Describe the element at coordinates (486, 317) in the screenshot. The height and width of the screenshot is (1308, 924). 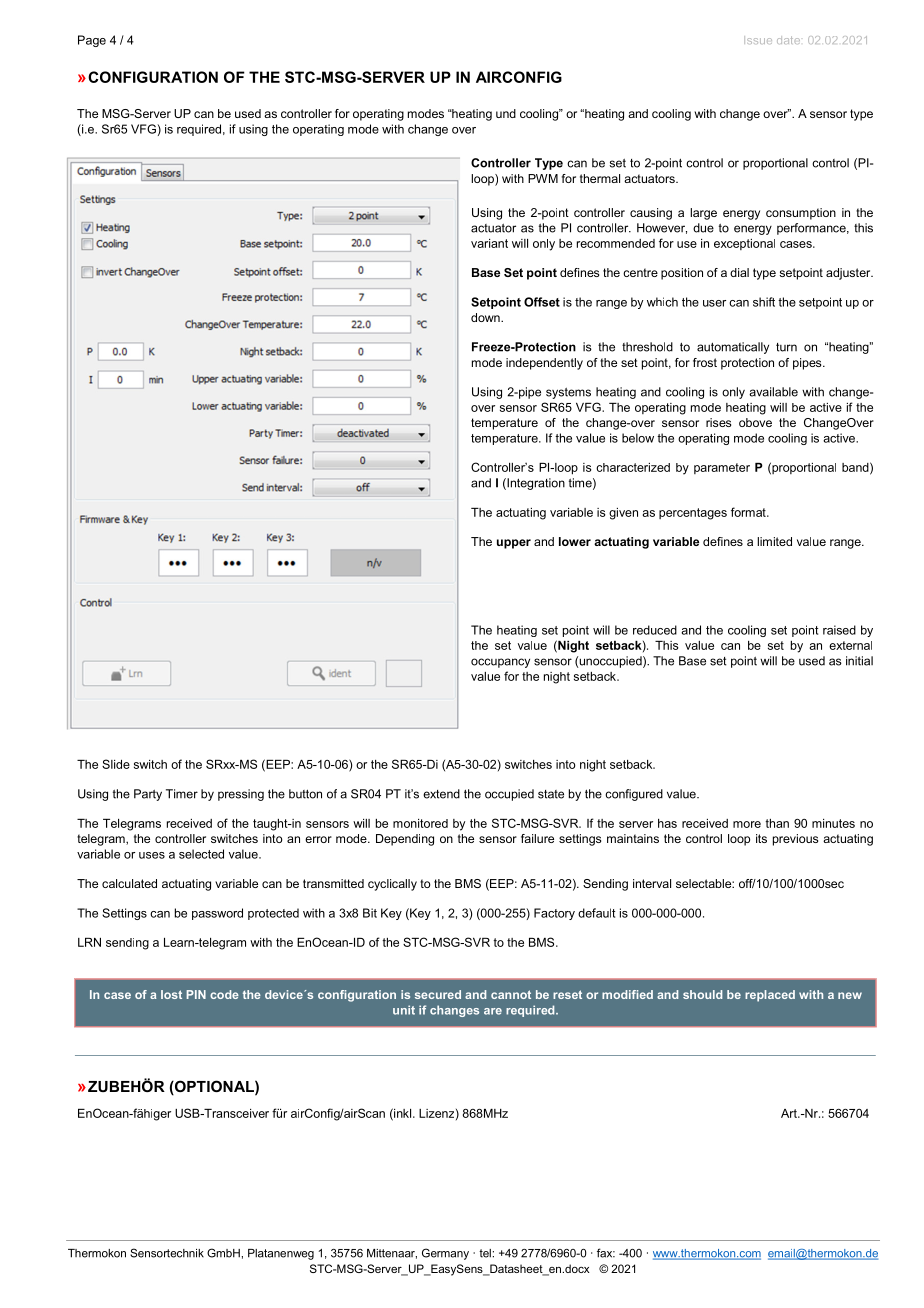
I see `down` at that location.
